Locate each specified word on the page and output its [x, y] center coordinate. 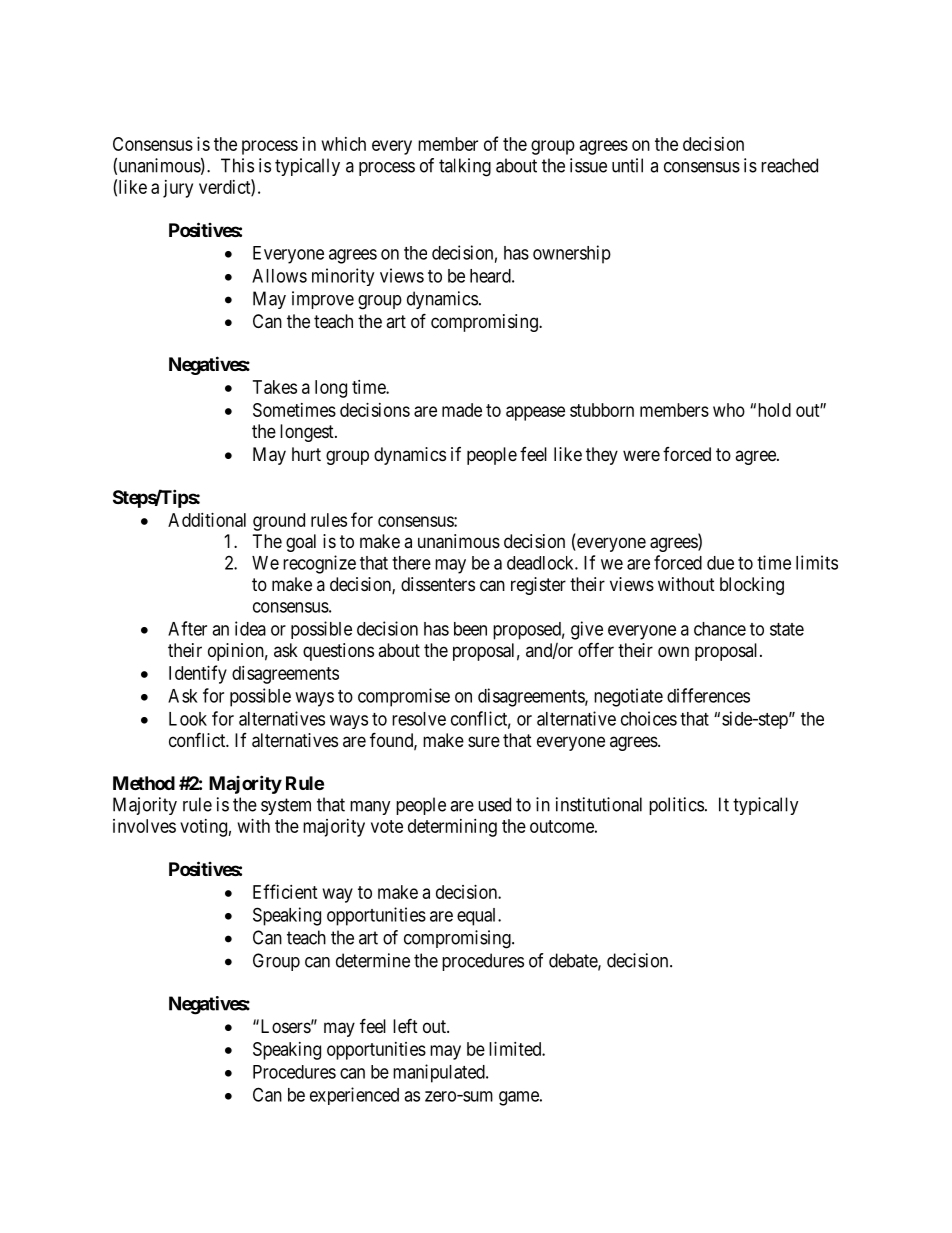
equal [478, 917]
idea [250, 628]
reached [789, 165]
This [237, 165]
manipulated [440, 1073]
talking [465, 167]
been [470, 629]
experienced [354, 1096]
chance [720, 629]
